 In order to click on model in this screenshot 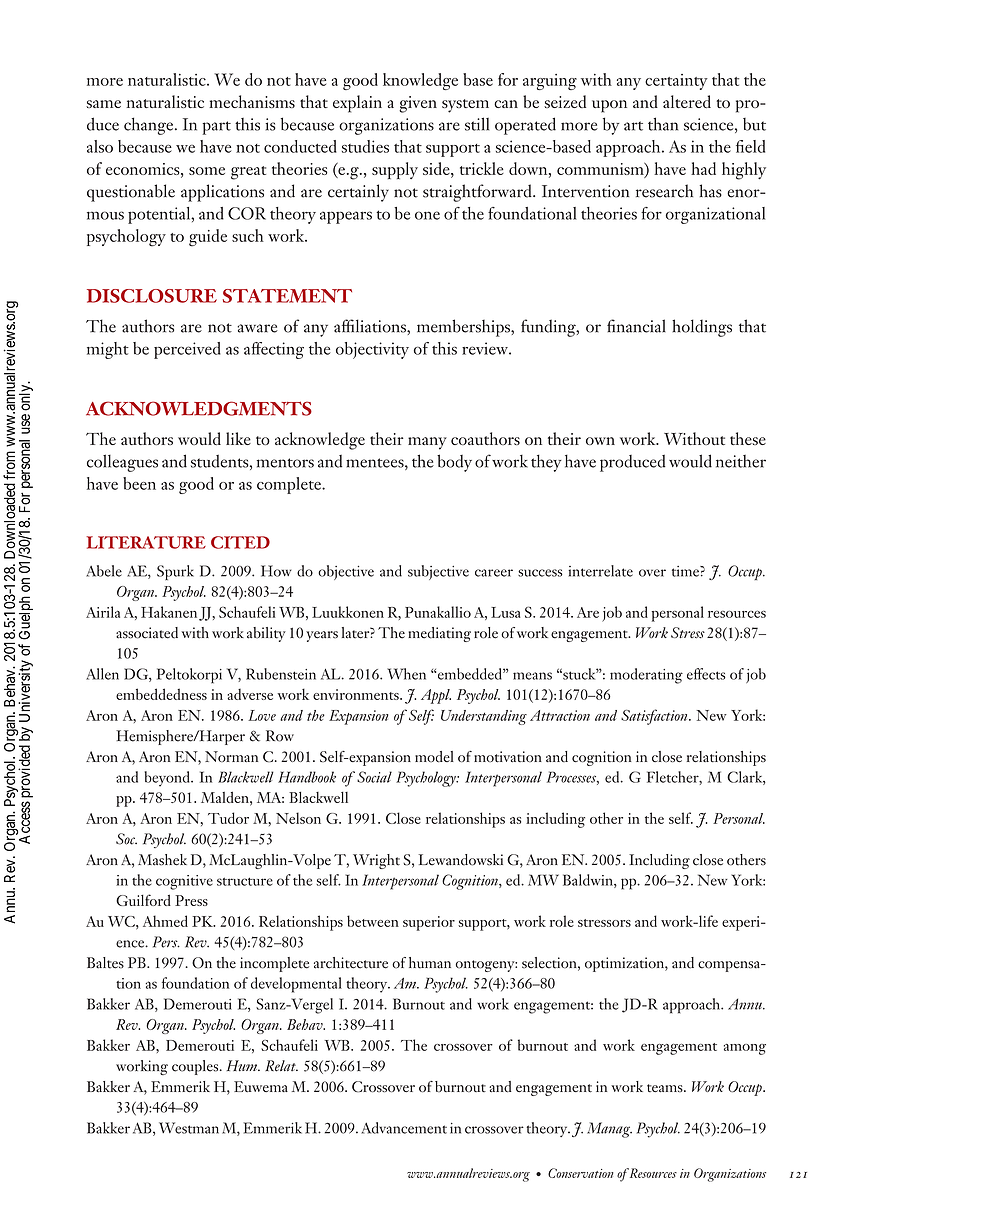, I will do `click(434, 757)`.
